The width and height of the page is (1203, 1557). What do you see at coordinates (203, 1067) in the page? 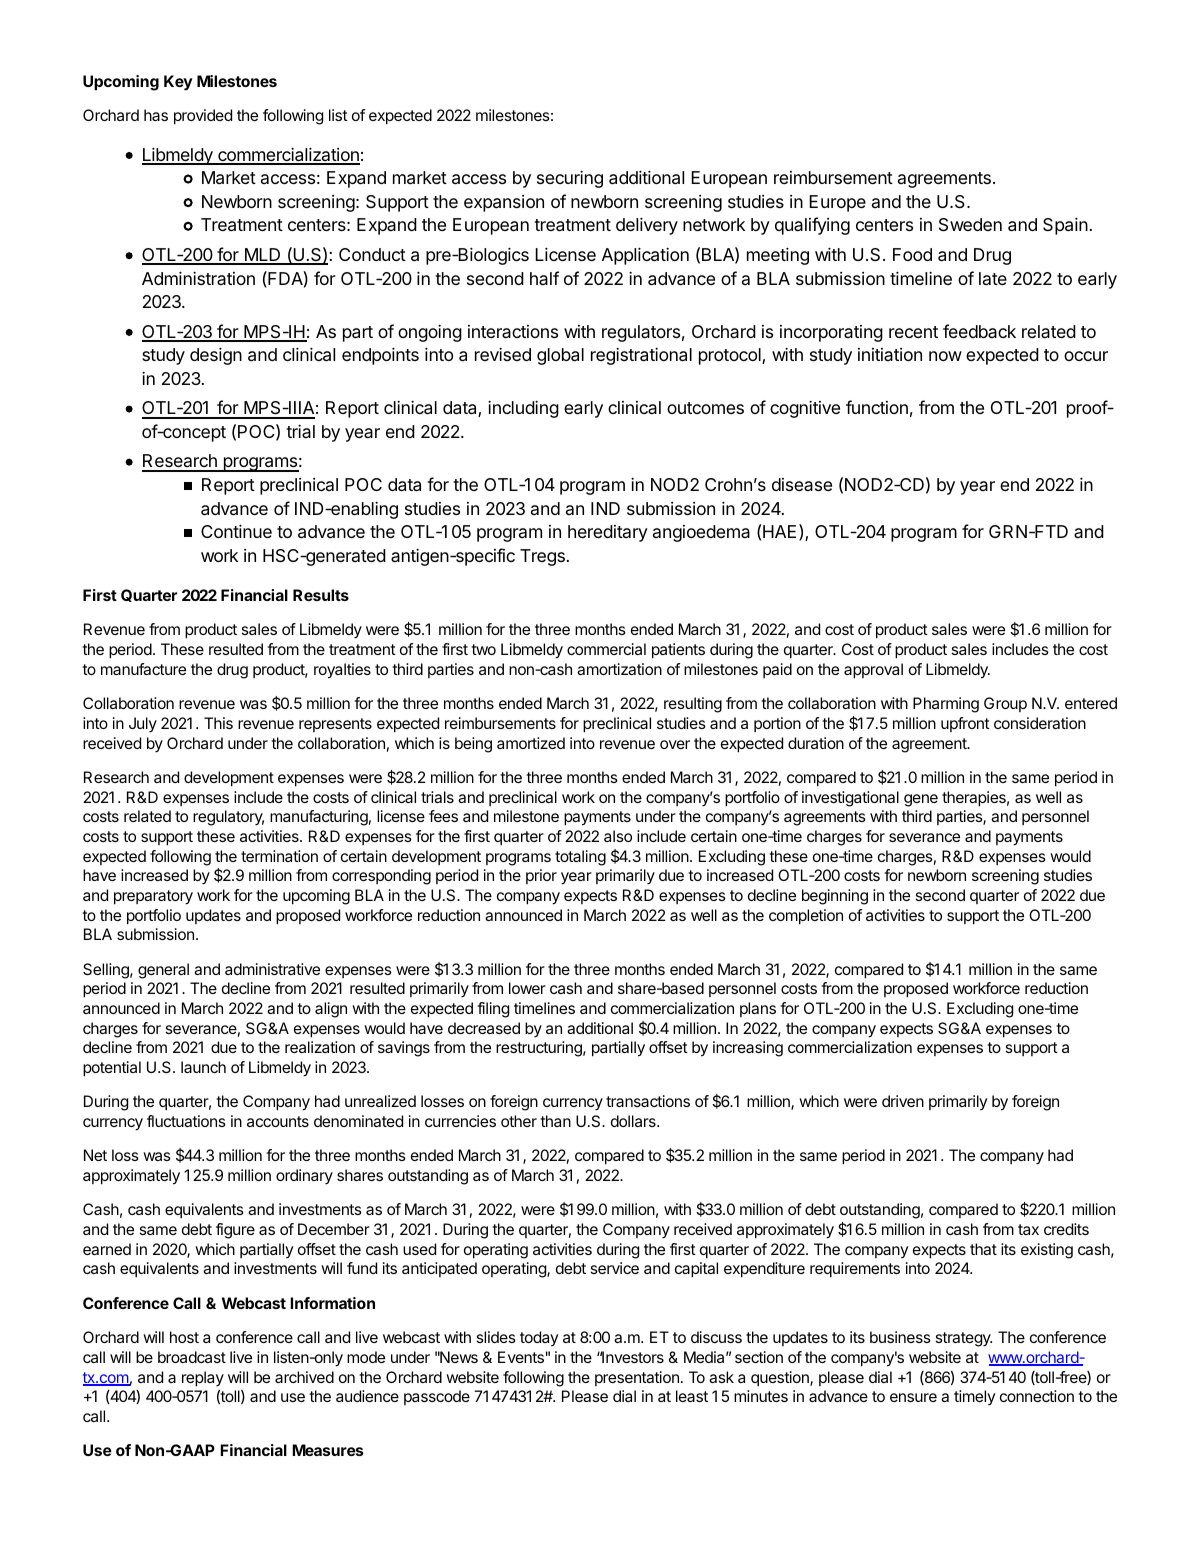
I see `launch` at bounding box center [203, 1067].
